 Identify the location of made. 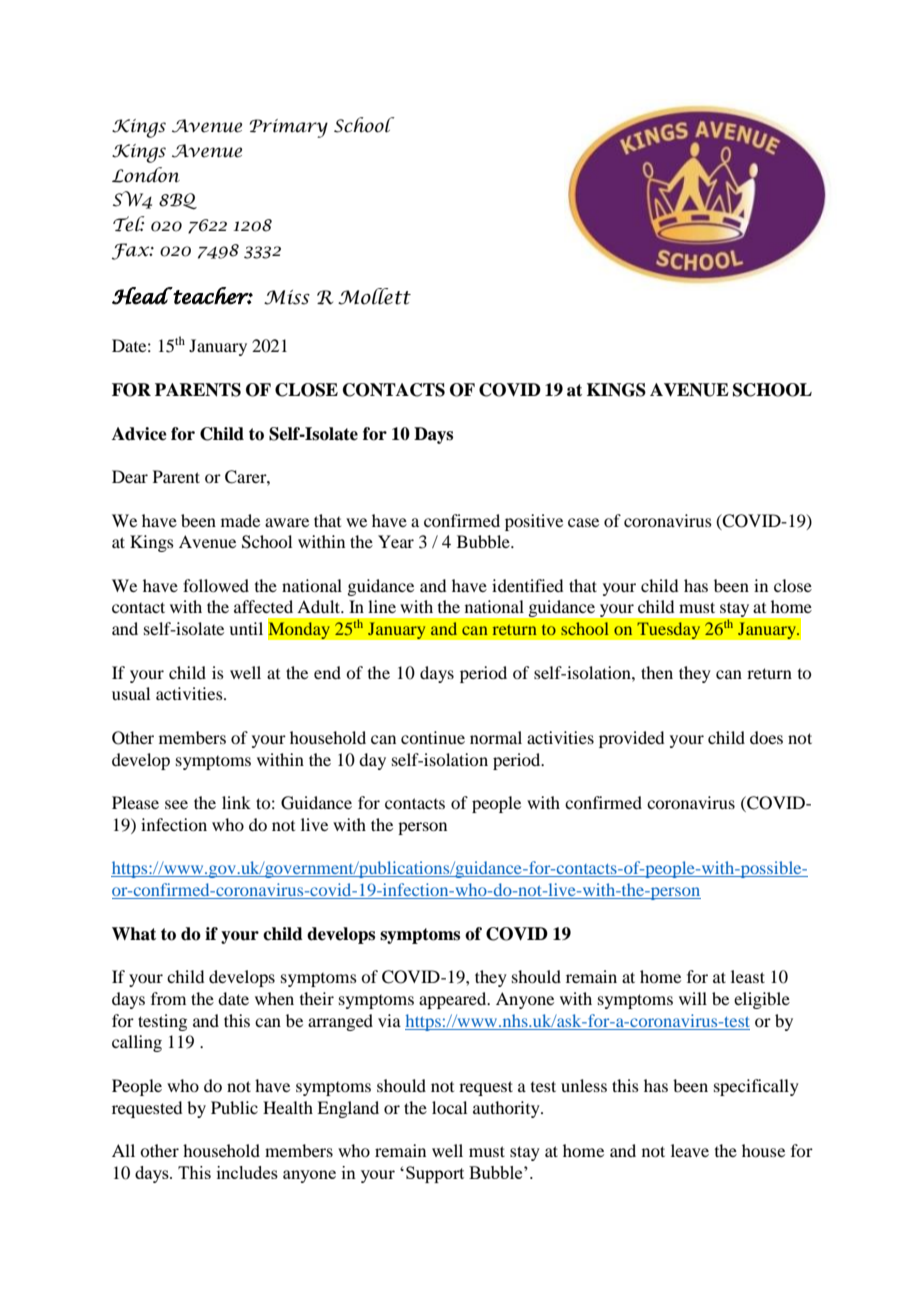
(240, 520).
